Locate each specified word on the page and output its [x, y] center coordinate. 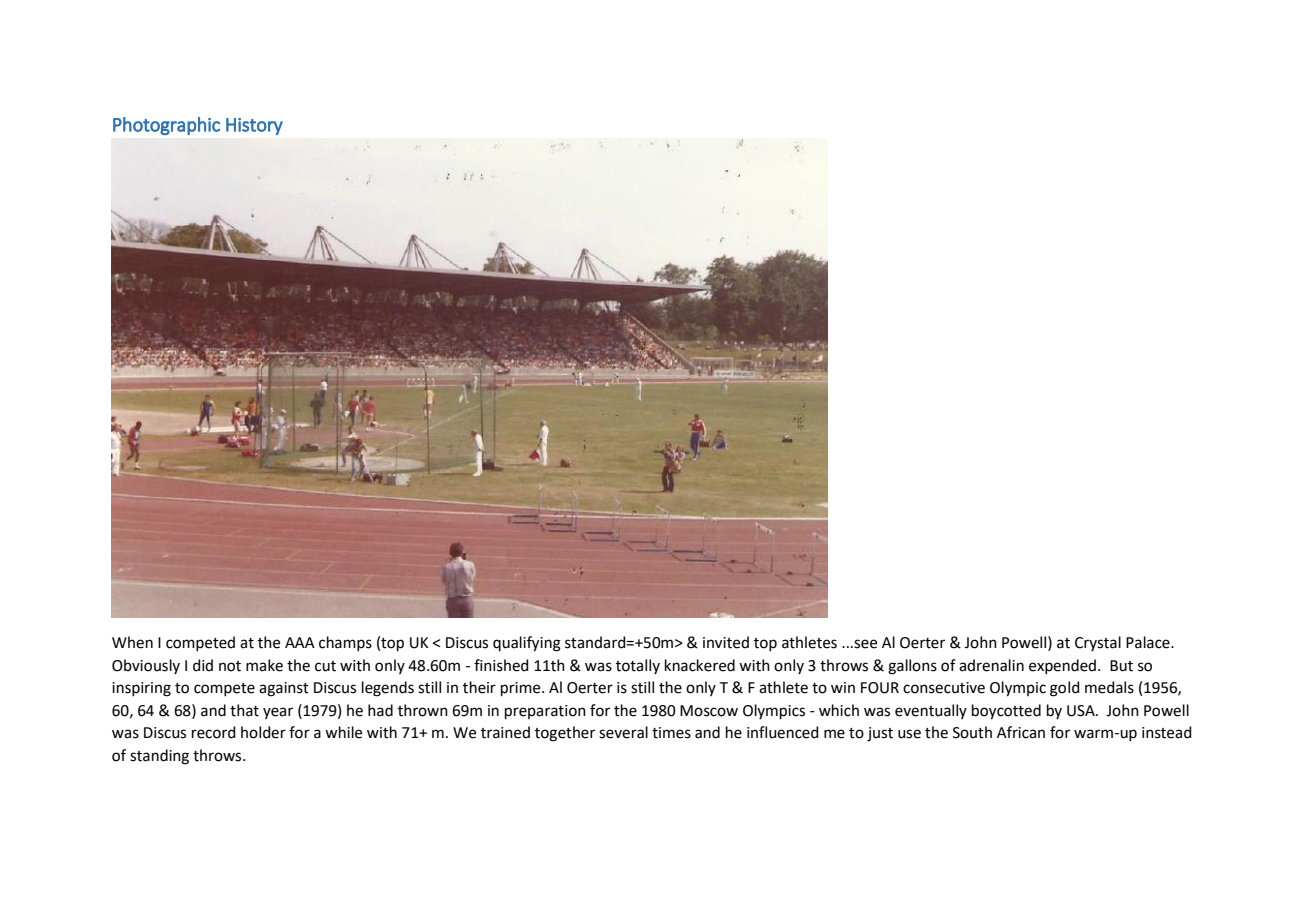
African [1021, 732]
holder [263, 732]
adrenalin [991, 665]
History [254, 126]
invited [726, 642]
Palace [1149, 642]
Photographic [166, 126]
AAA [300, 642]
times [671, 733]
